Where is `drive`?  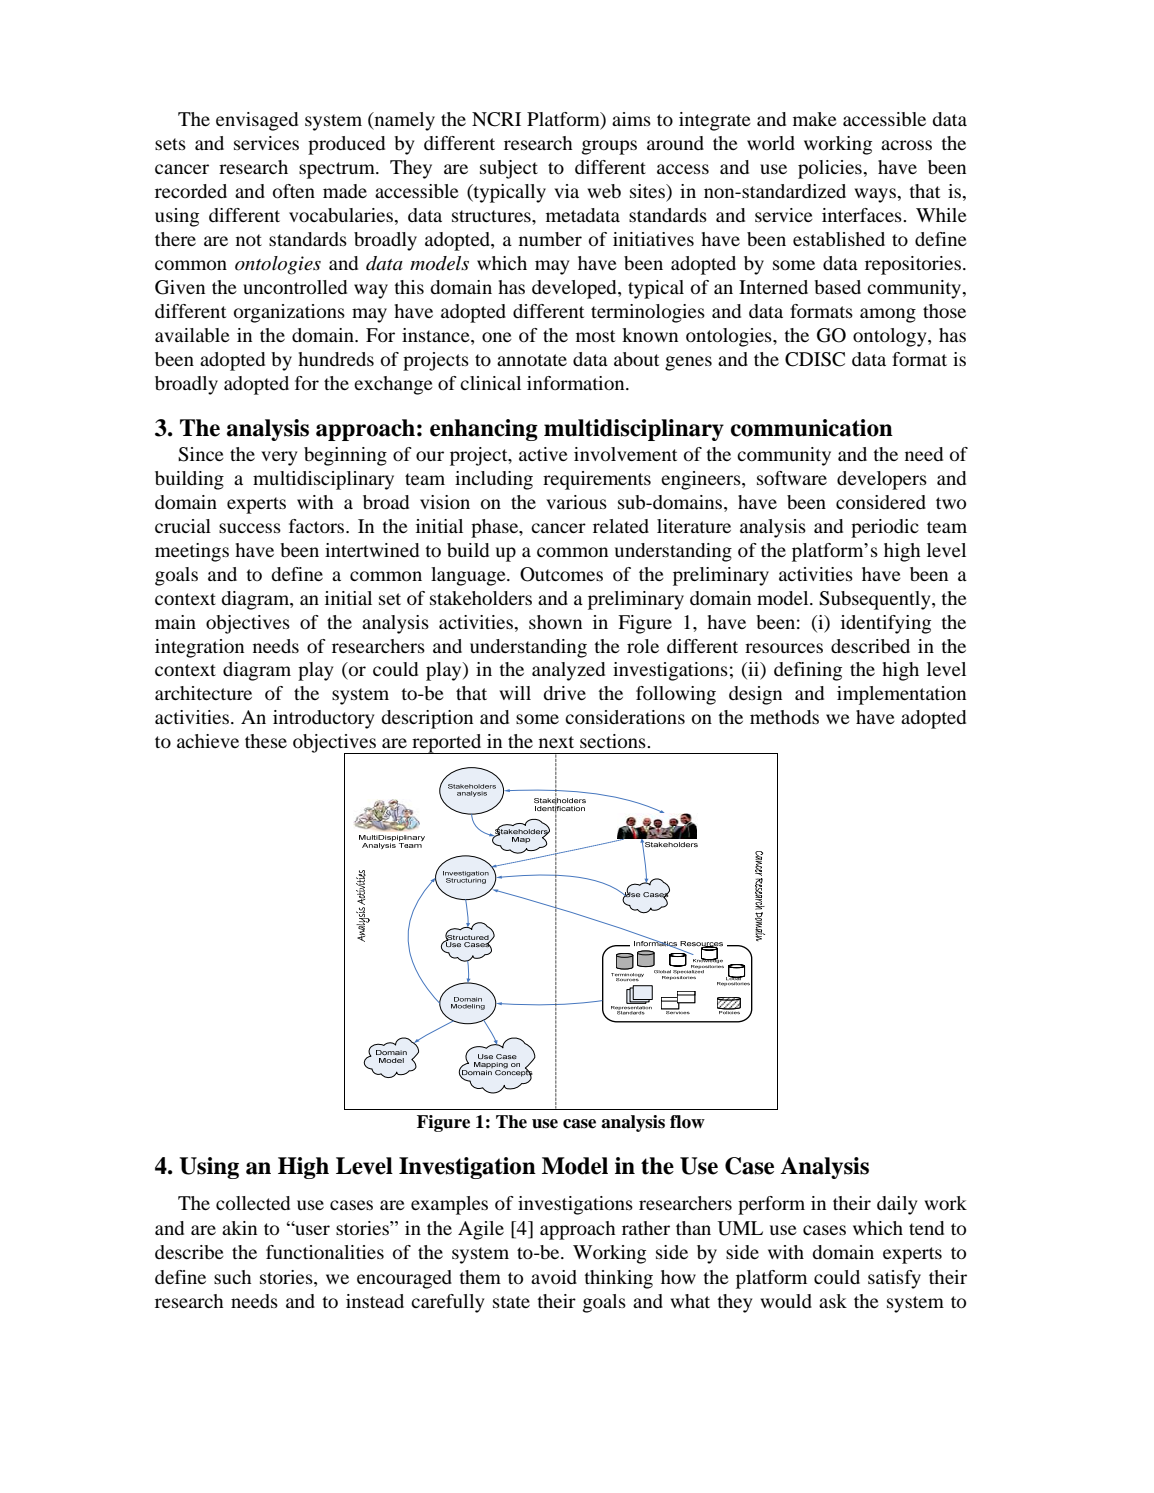 drive is located at coordinates (564, 693).
